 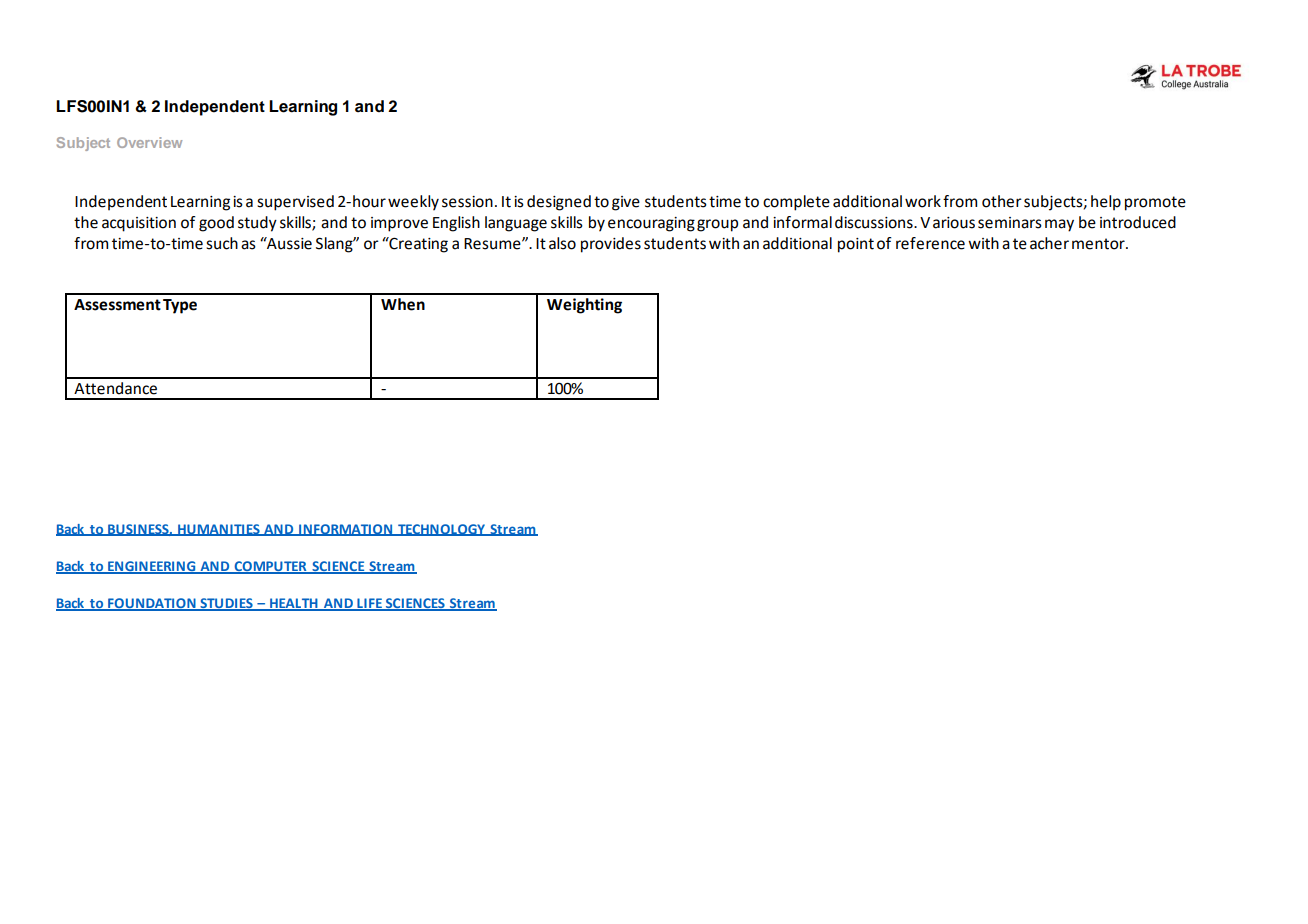 What do you see at coordinates (219, 530) in the screenshot?
I see `HUMANITIES` at bounding box center [219, 530].
